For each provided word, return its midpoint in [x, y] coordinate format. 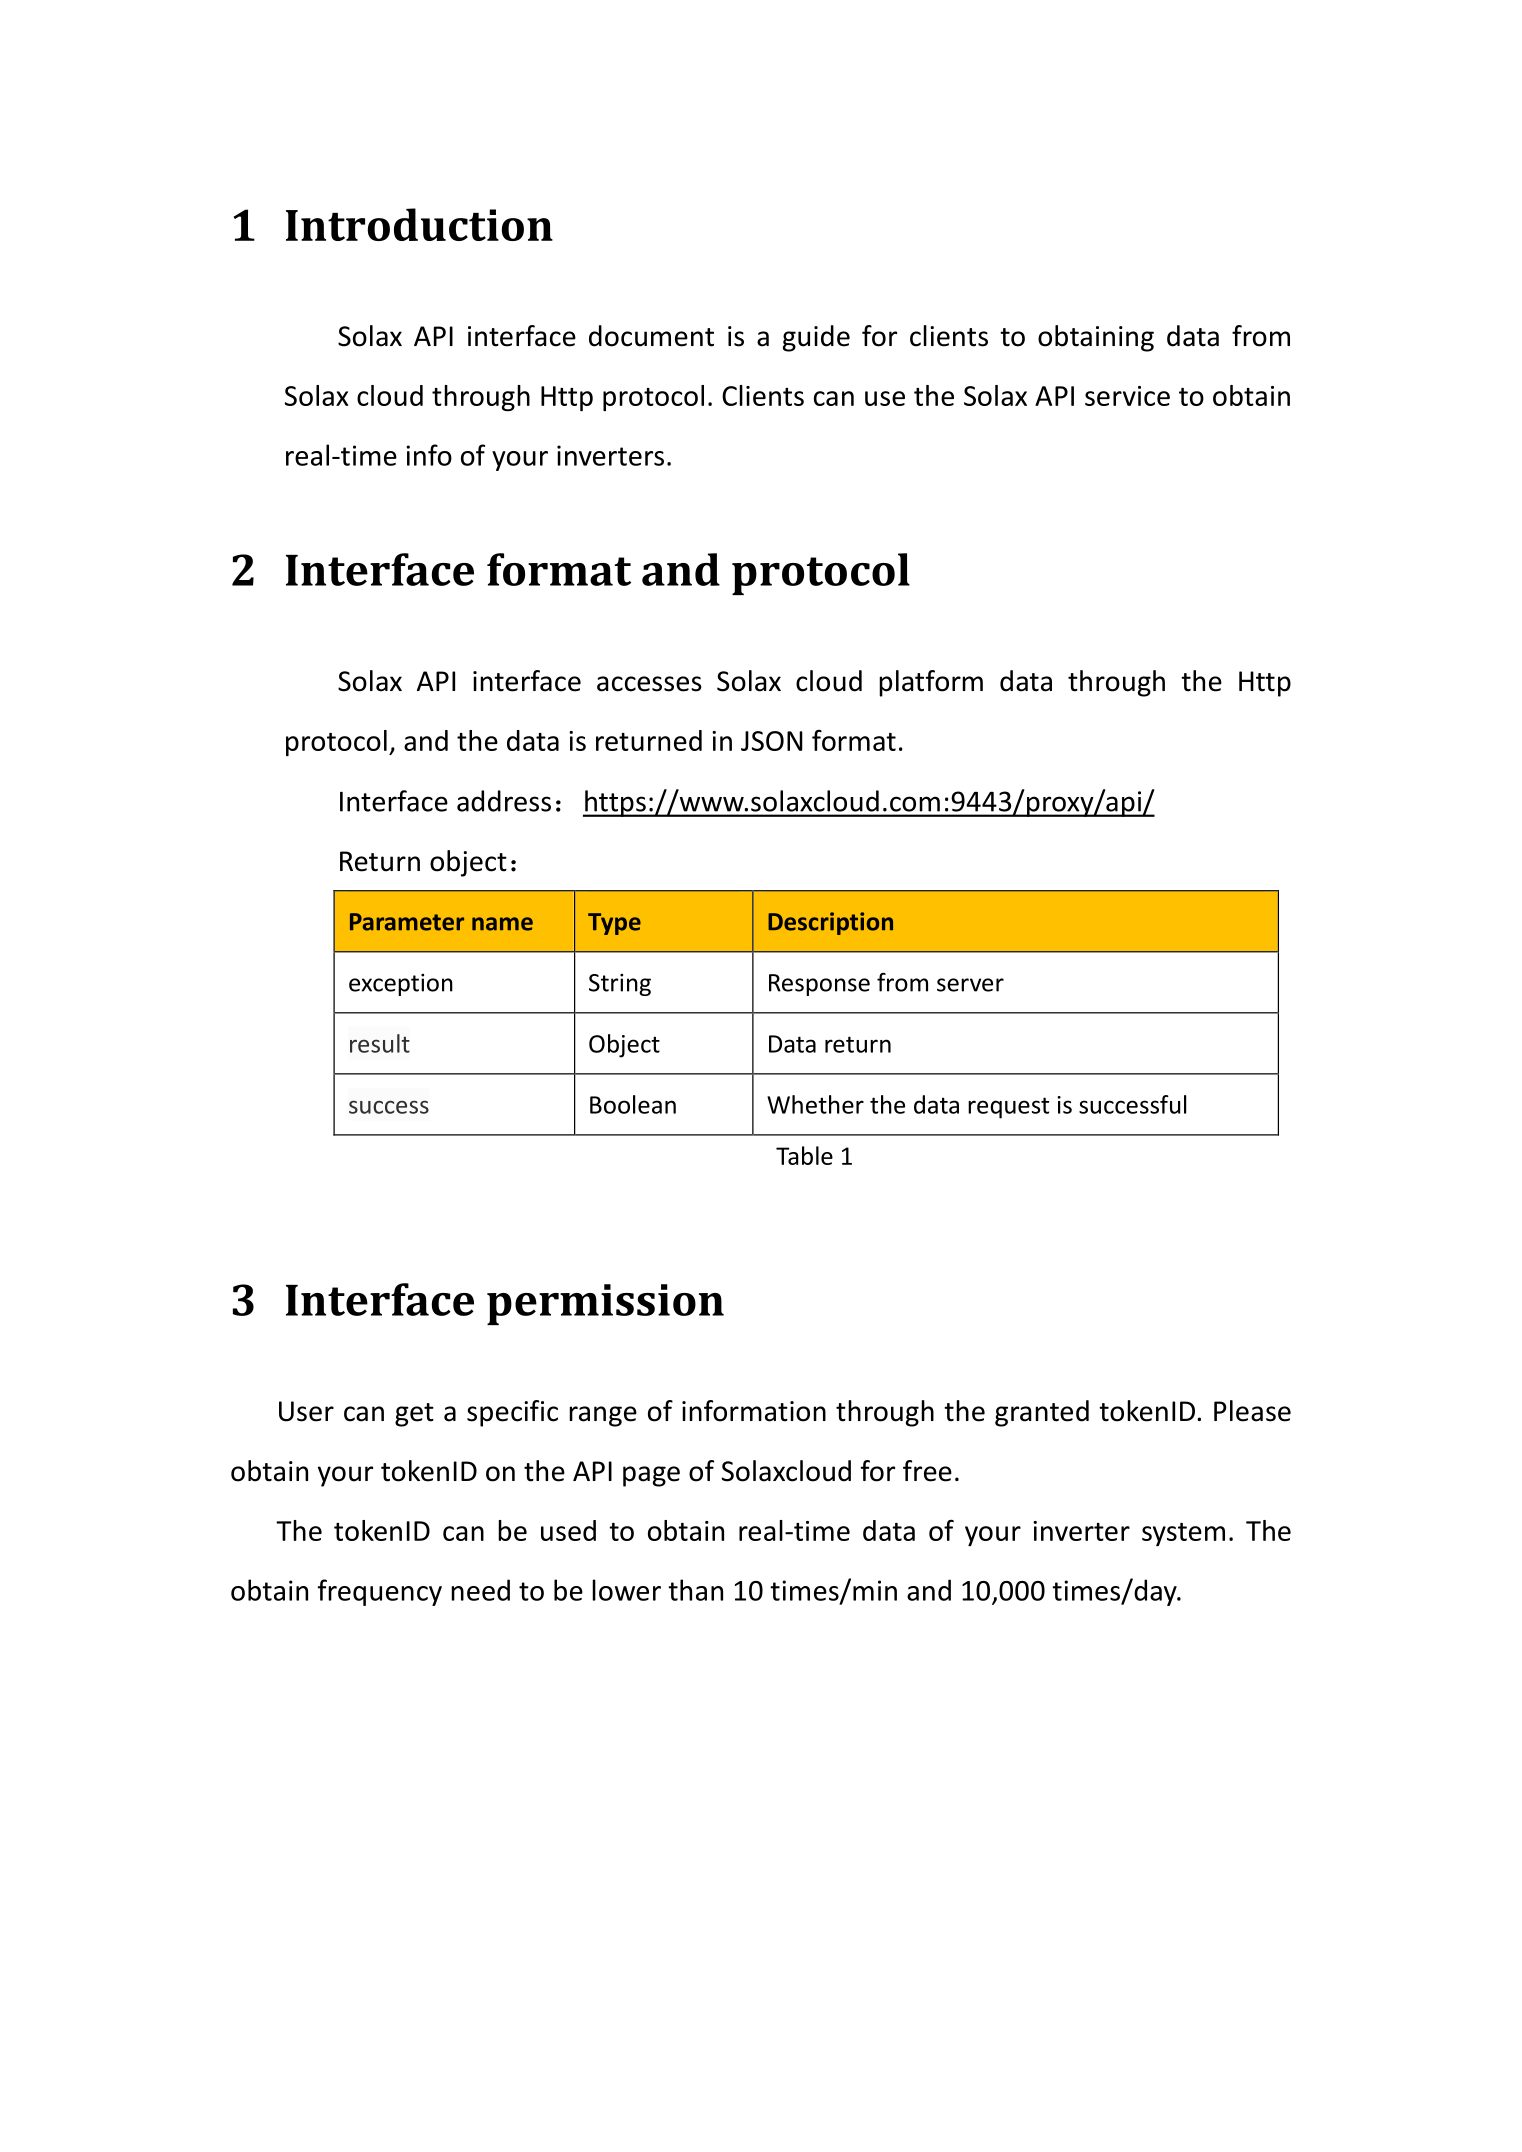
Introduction [419, 224]
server [970, 985]
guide [816, 338]
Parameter [407, 922]
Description [830, 923]
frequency [380, 1592]
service [1127, 396]
